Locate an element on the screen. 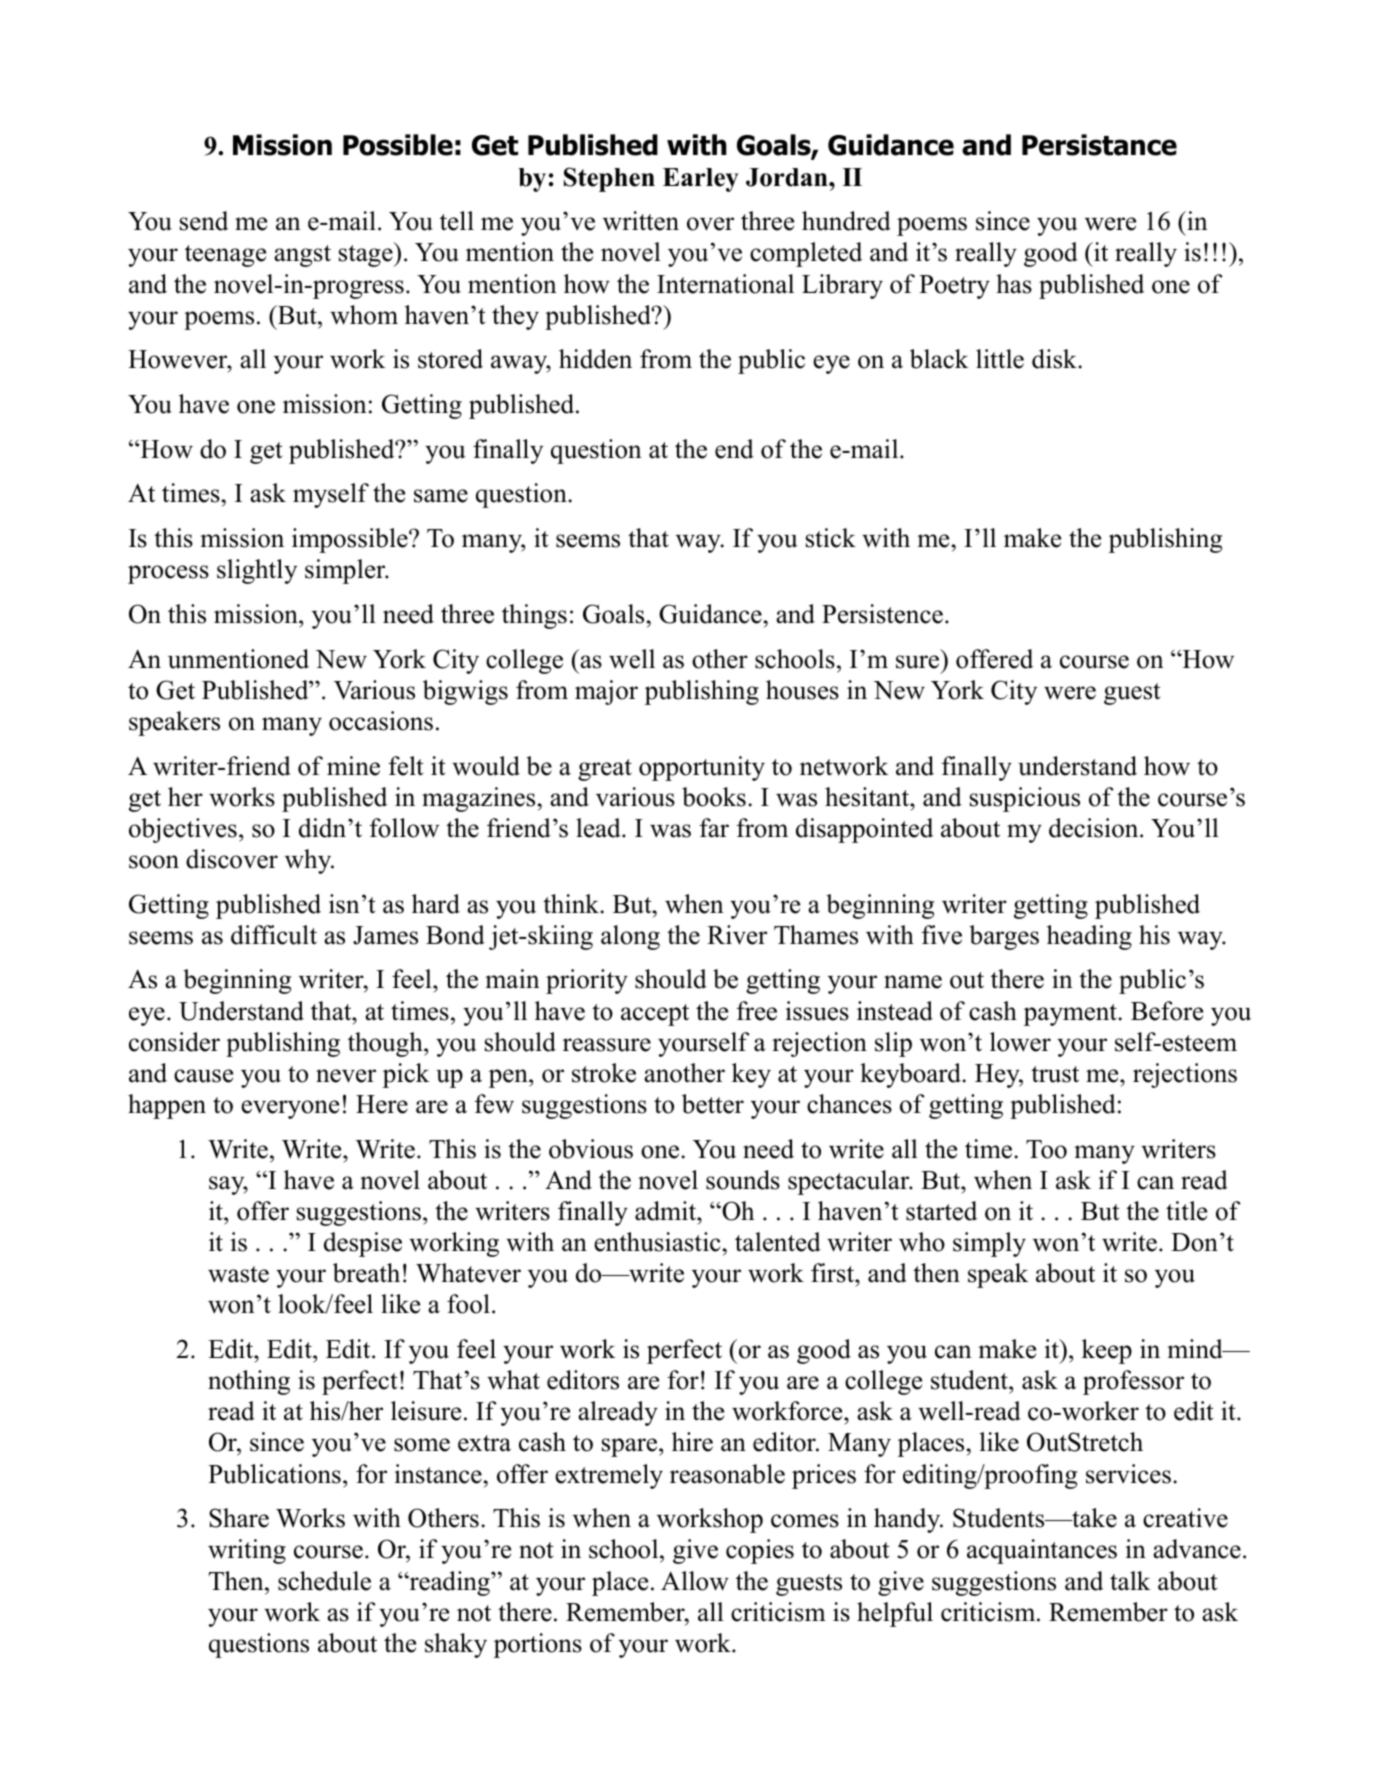 The width and height of the screenshot is (1381, 1787). has is located at coordinates (1014, 284).
